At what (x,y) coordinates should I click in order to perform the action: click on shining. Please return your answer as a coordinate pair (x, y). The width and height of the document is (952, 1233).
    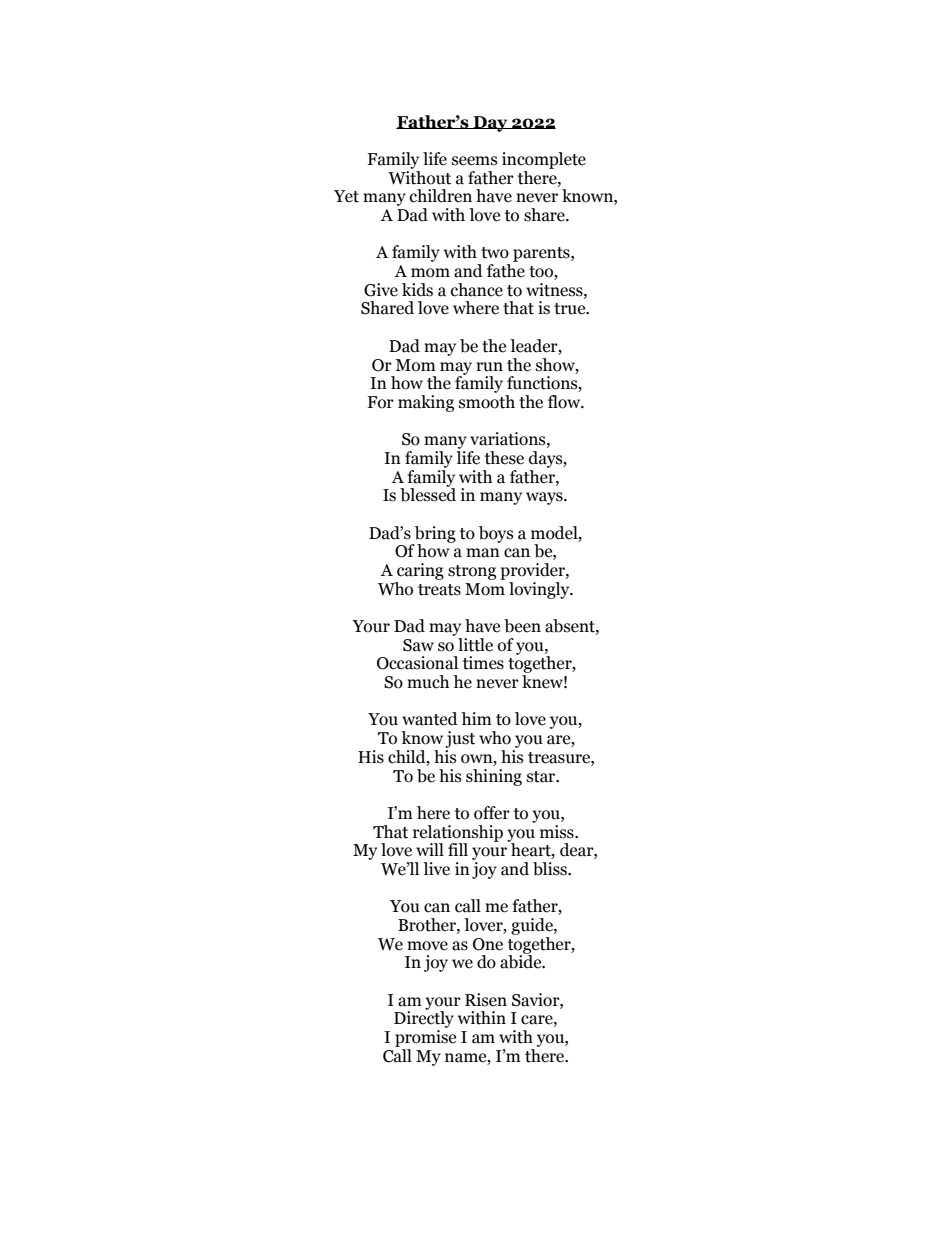
    Looking at the image, I should click on (494, 777).
